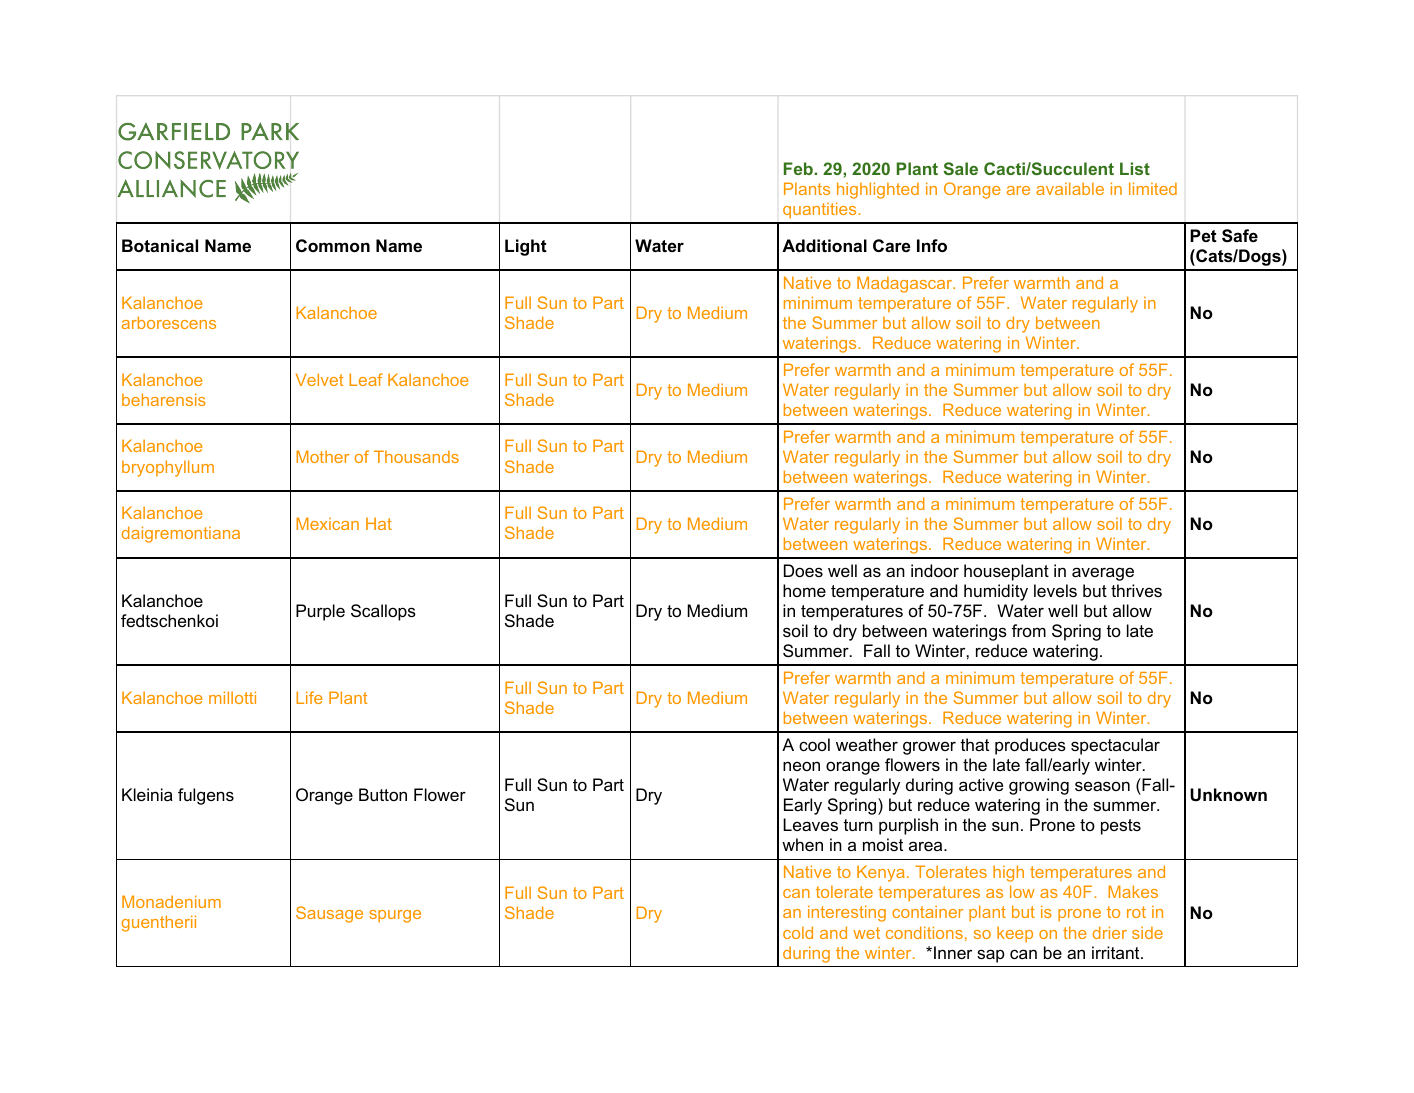 The image size is (1414, 1093). I want to click on Feb, so click(798, 168).
